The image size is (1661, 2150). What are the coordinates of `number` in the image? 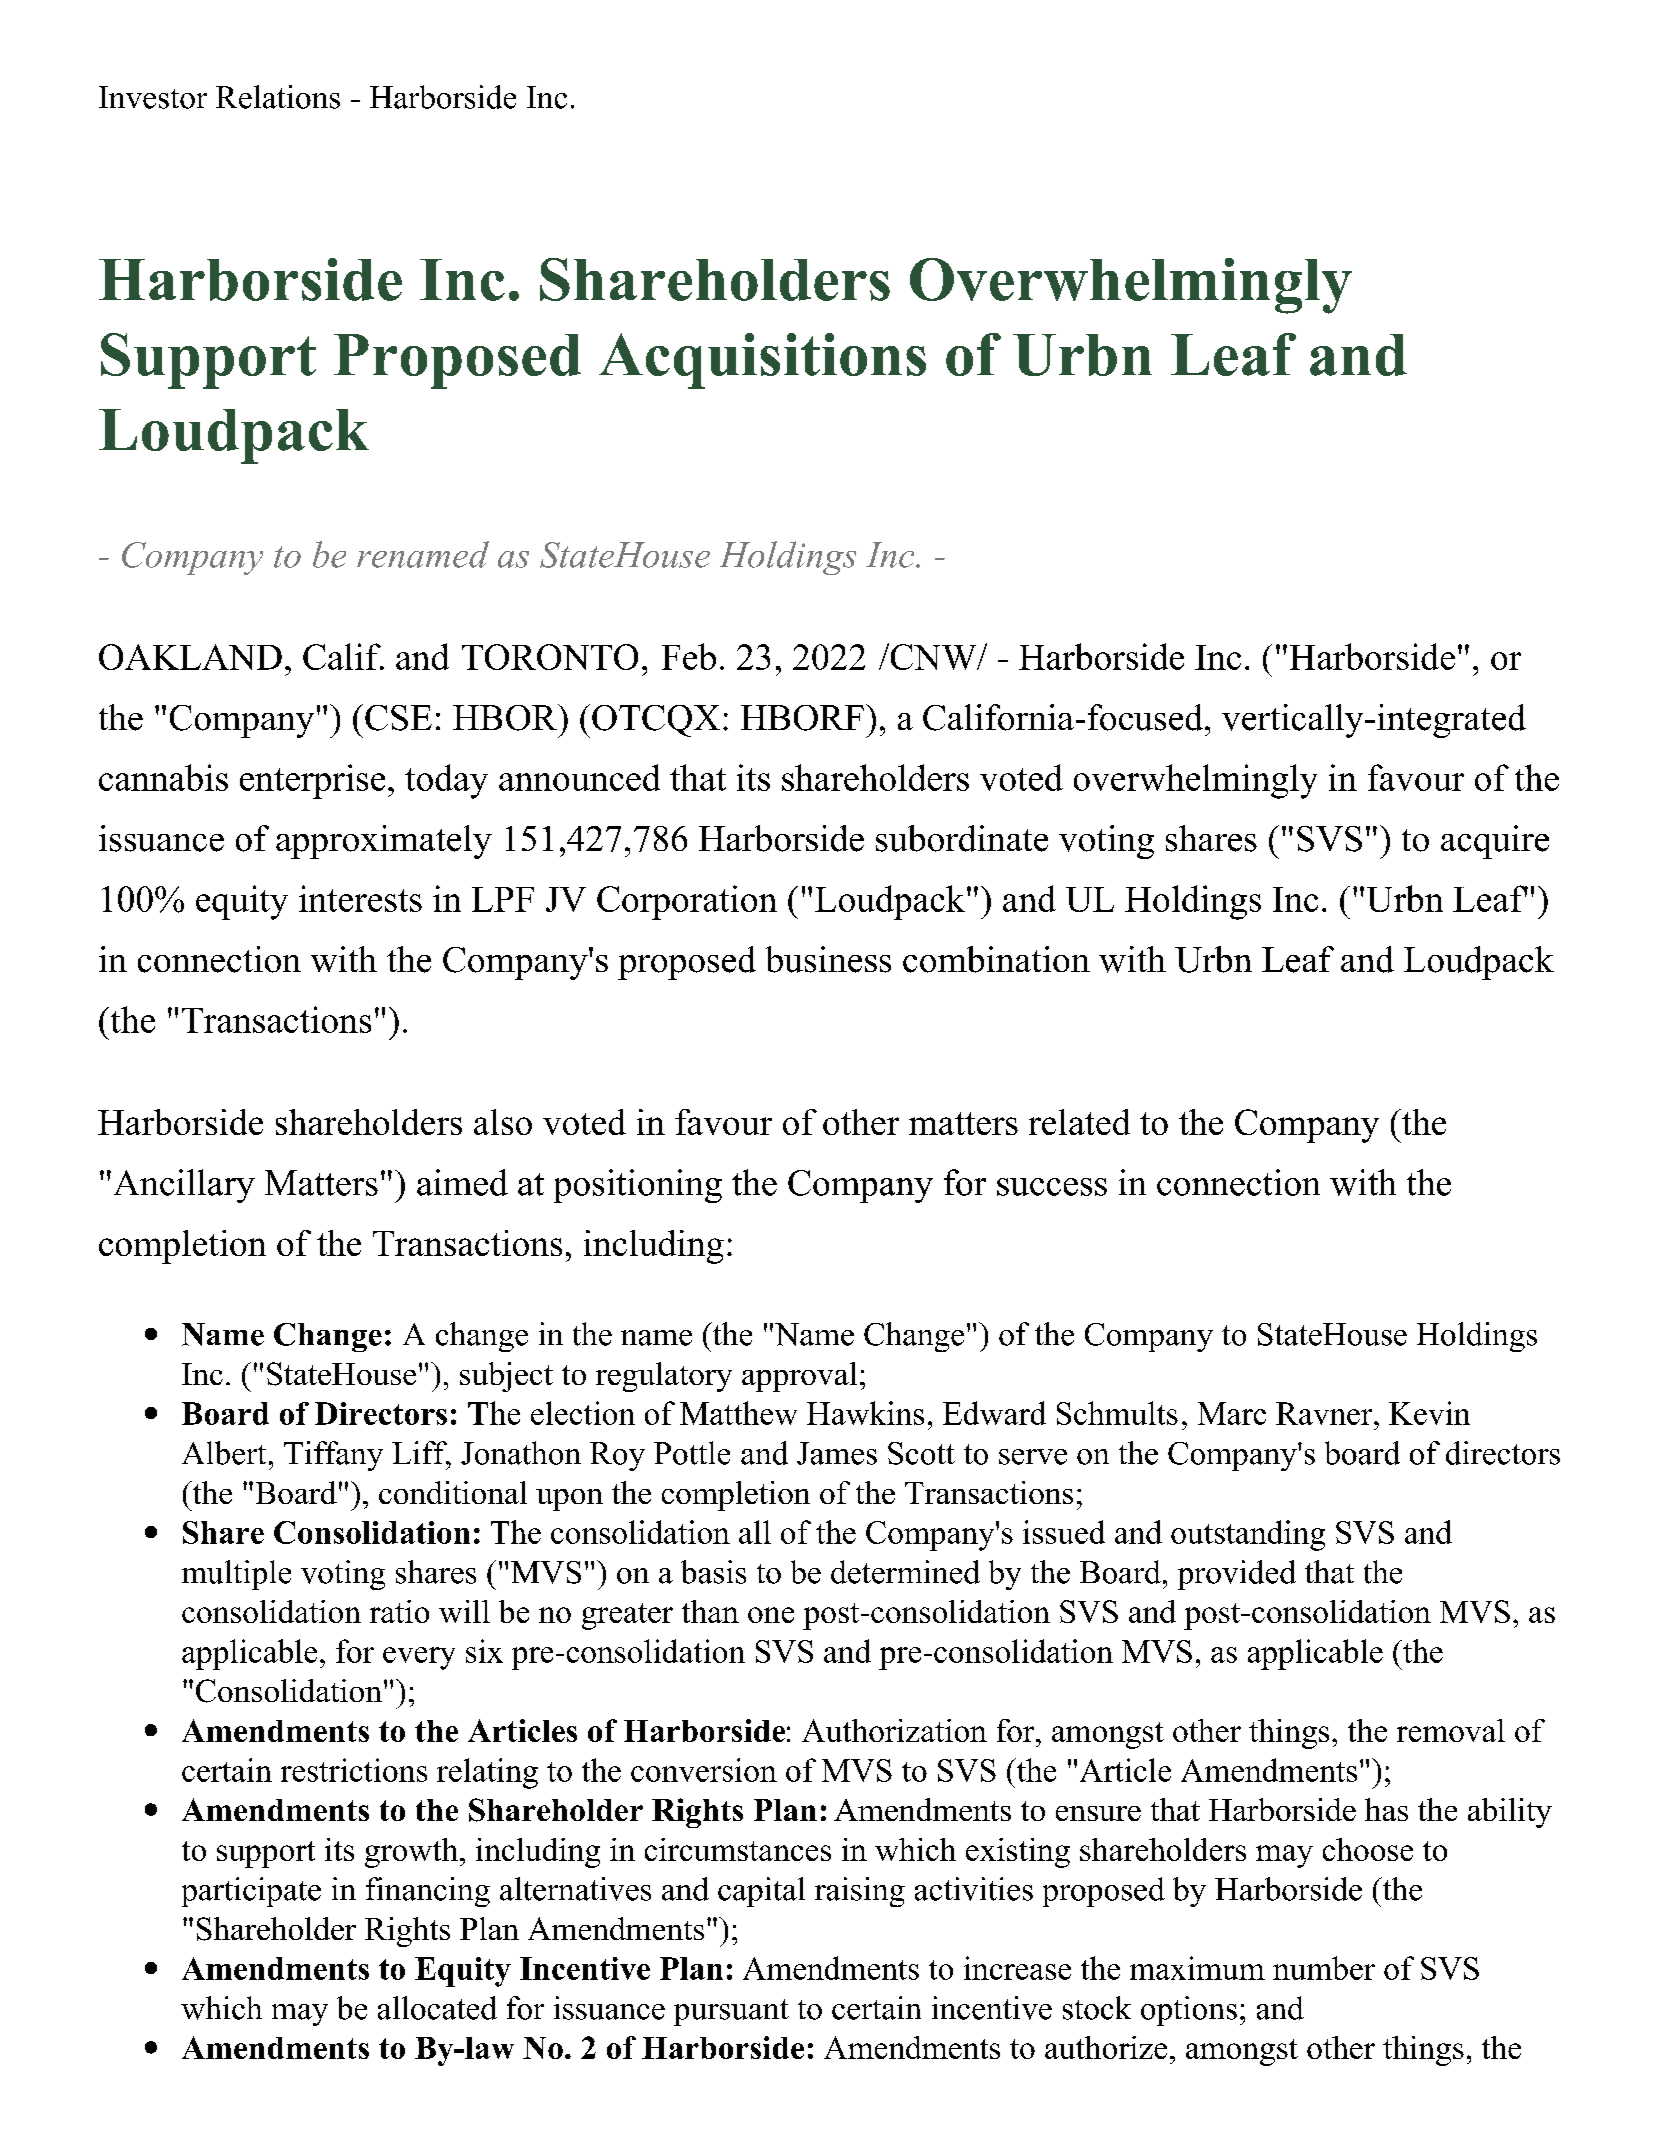 It's located at (1324, 1968).
